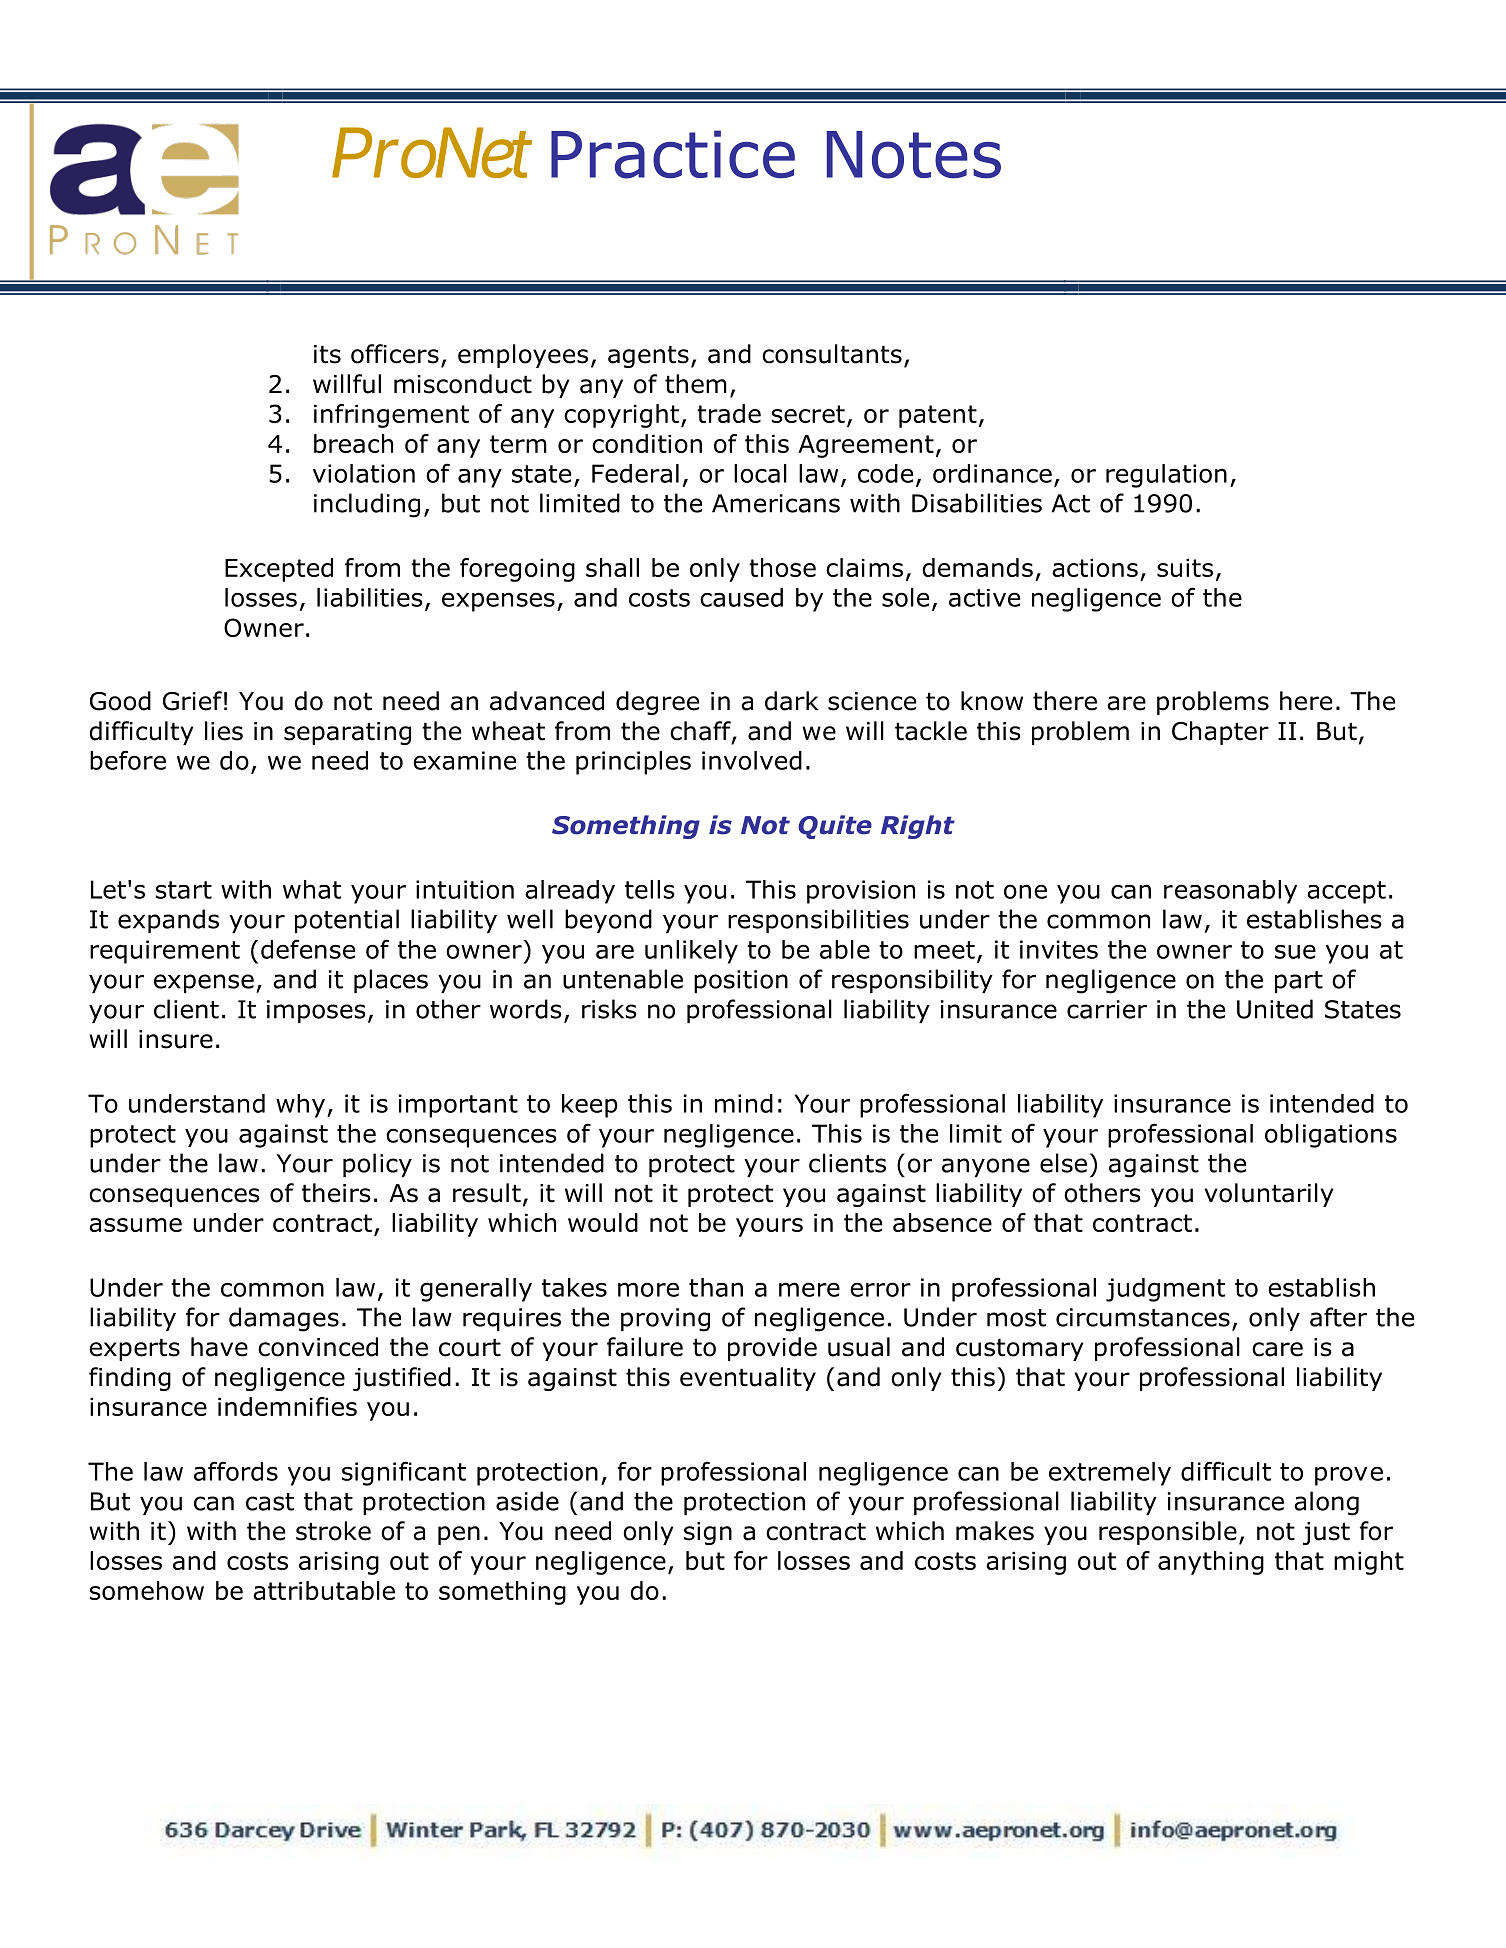  Describe the element at coordinates (333, 1531) in the page. I see `stroke` at that location.
